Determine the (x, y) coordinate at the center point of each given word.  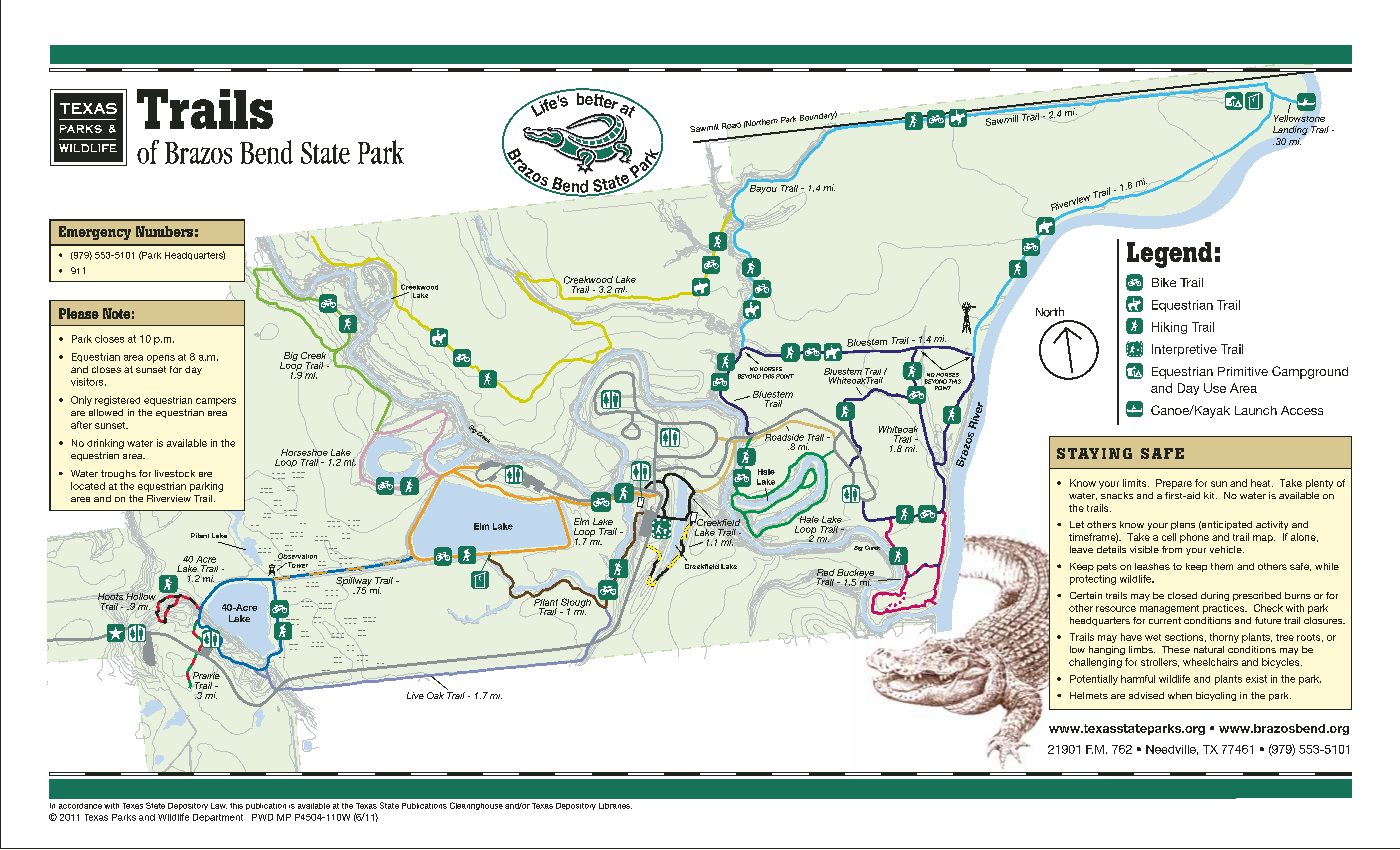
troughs (118, 474)
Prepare (1174, 484)
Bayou (763, 189)
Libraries (615, 806)
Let (1077, 524)
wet (1153, 637)
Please (79, 313)
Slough (577, 603)
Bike (1164, 282)
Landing (1290, 130)
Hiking (1169, 328)
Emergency (95, 233)
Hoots (110, 596)
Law (219, 806)
